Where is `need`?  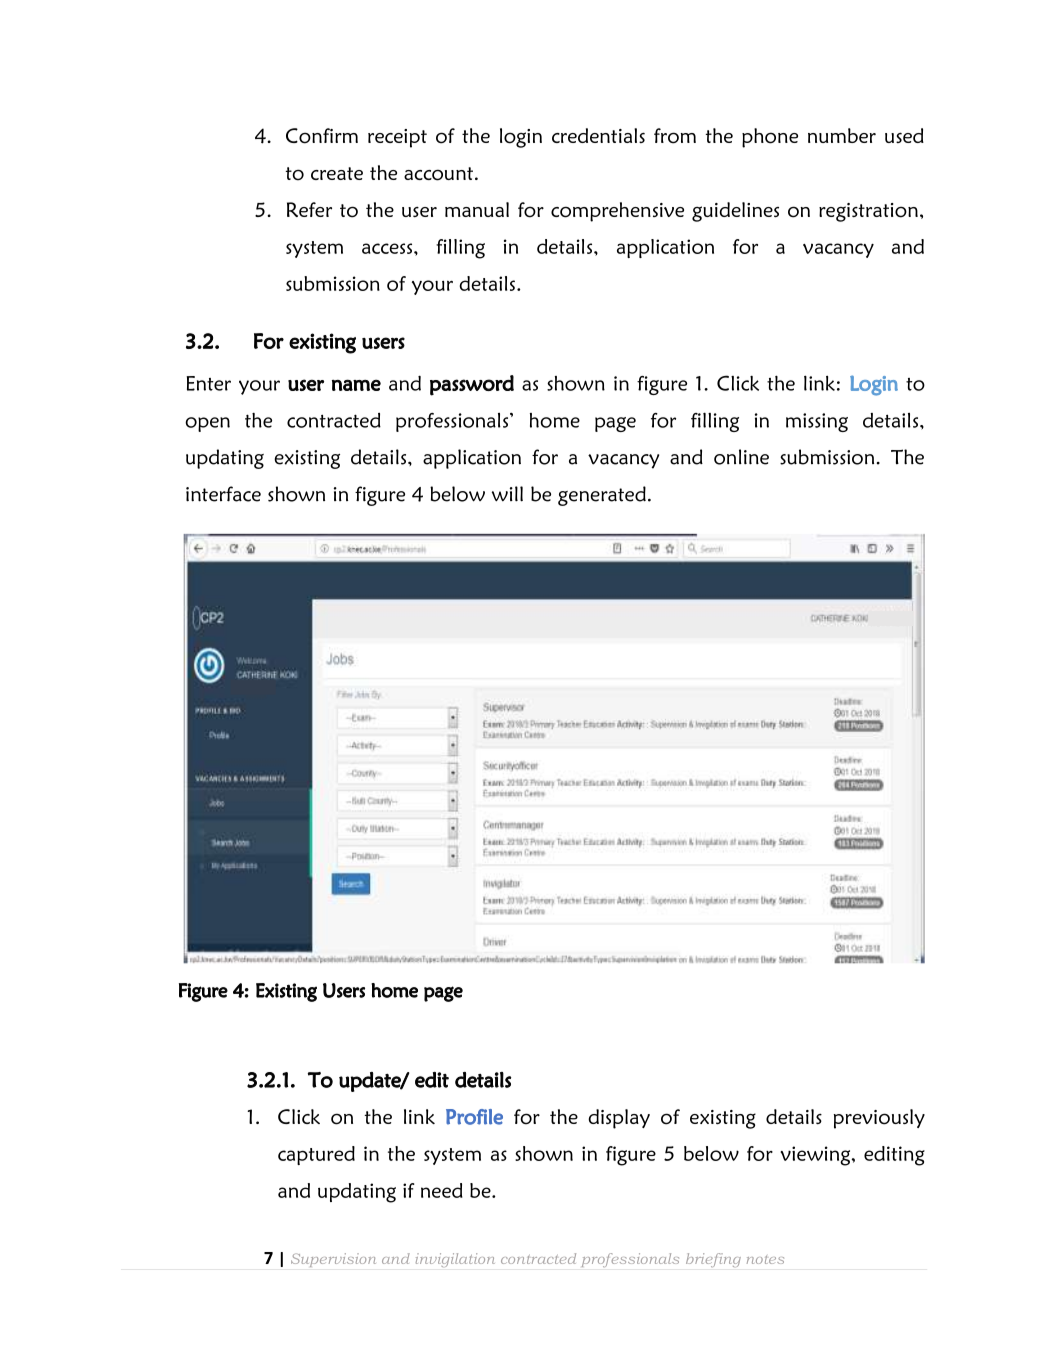 need is located at coordinates (442, 1190).
